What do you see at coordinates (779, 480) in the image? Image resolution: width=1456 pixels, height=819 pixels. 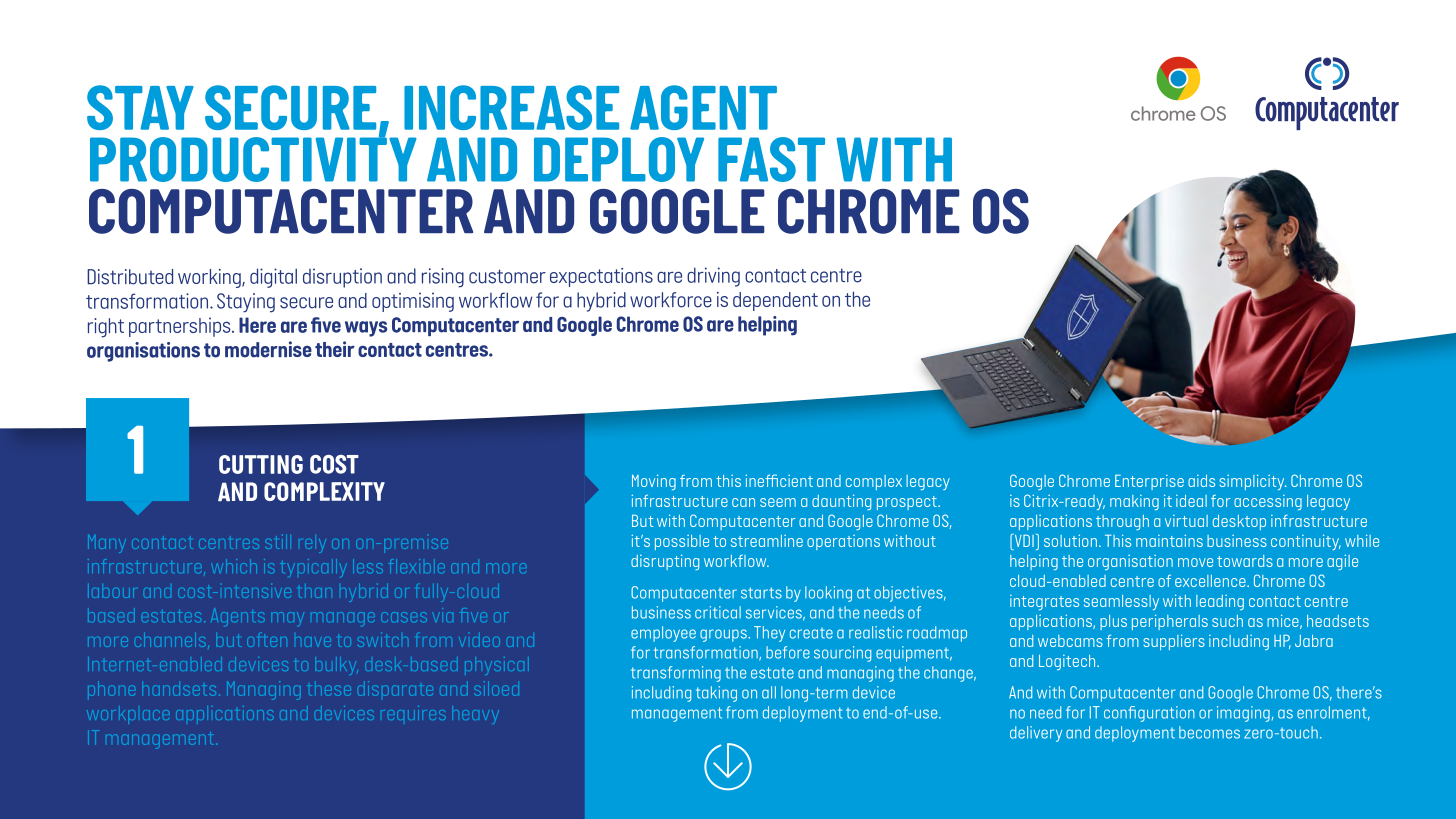 I see `inefficient` at bounding box center [779, 480].
